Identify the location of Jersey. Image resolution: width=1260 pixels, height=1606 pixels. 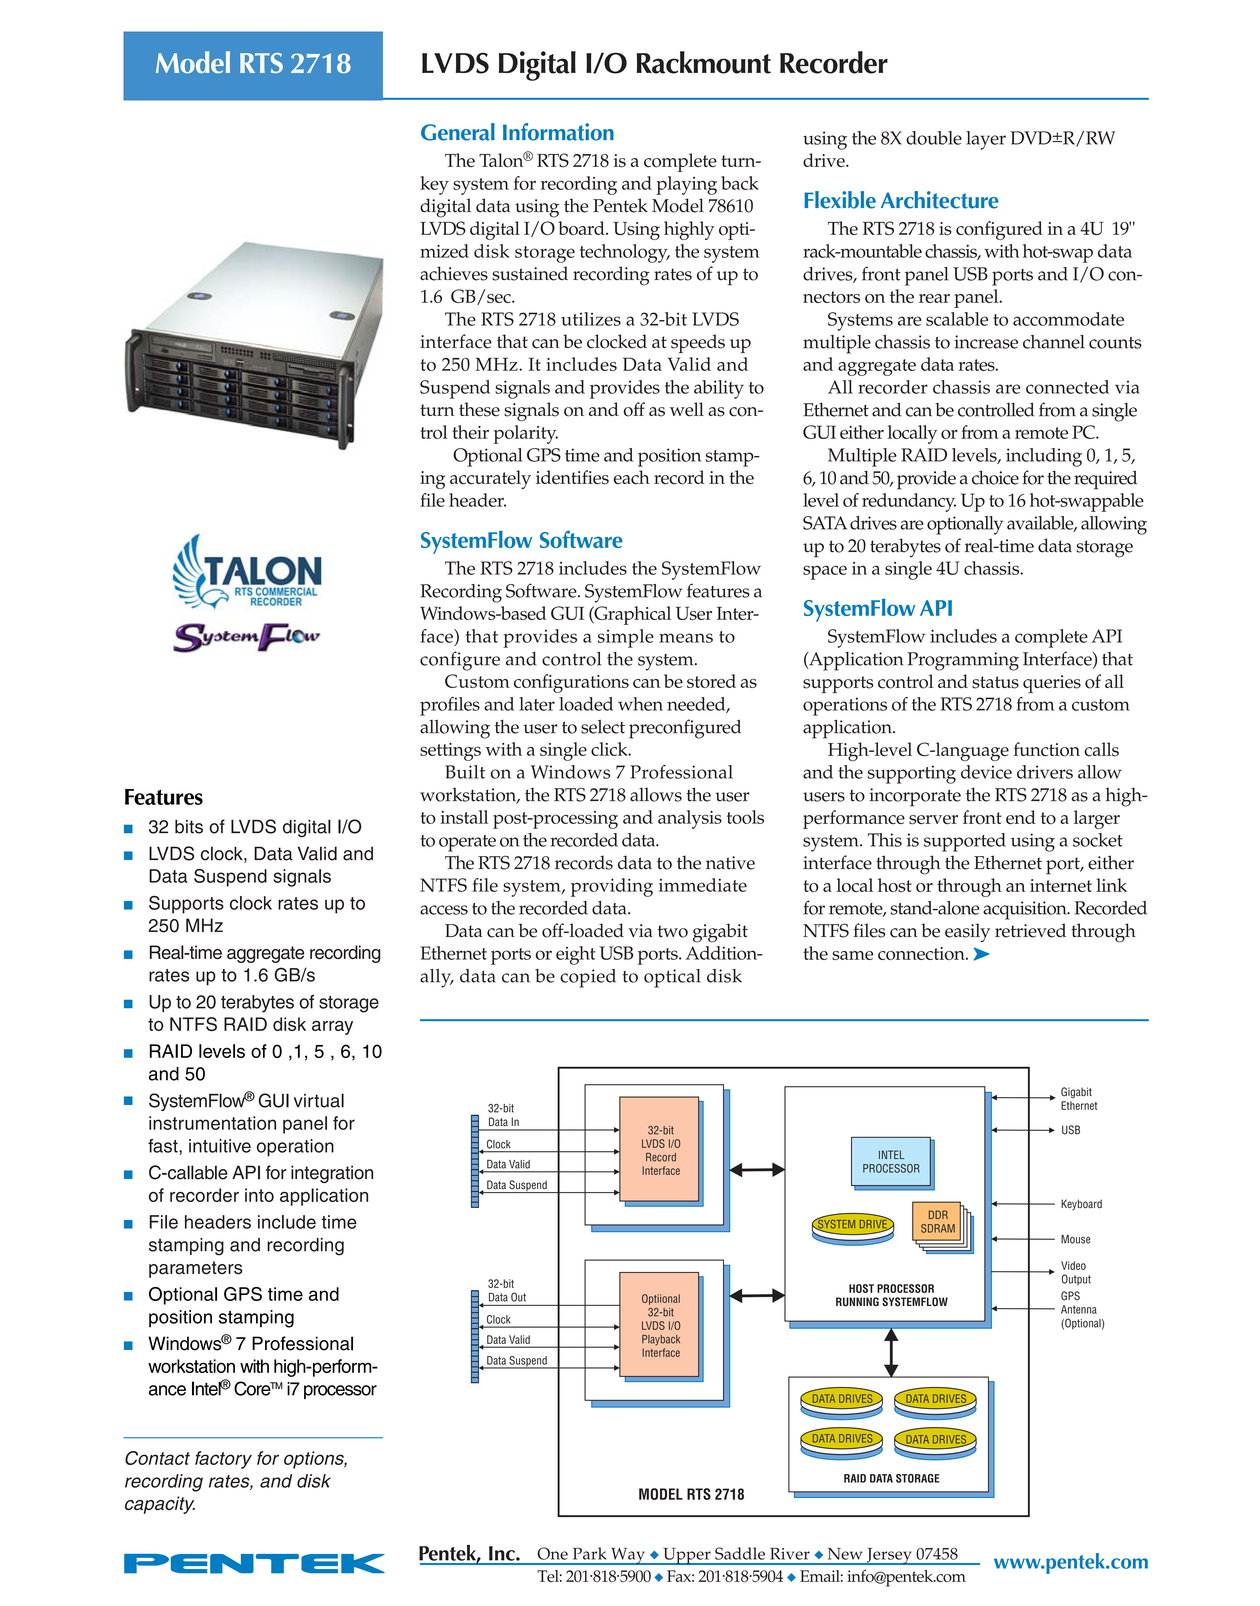
(889, 1556).
